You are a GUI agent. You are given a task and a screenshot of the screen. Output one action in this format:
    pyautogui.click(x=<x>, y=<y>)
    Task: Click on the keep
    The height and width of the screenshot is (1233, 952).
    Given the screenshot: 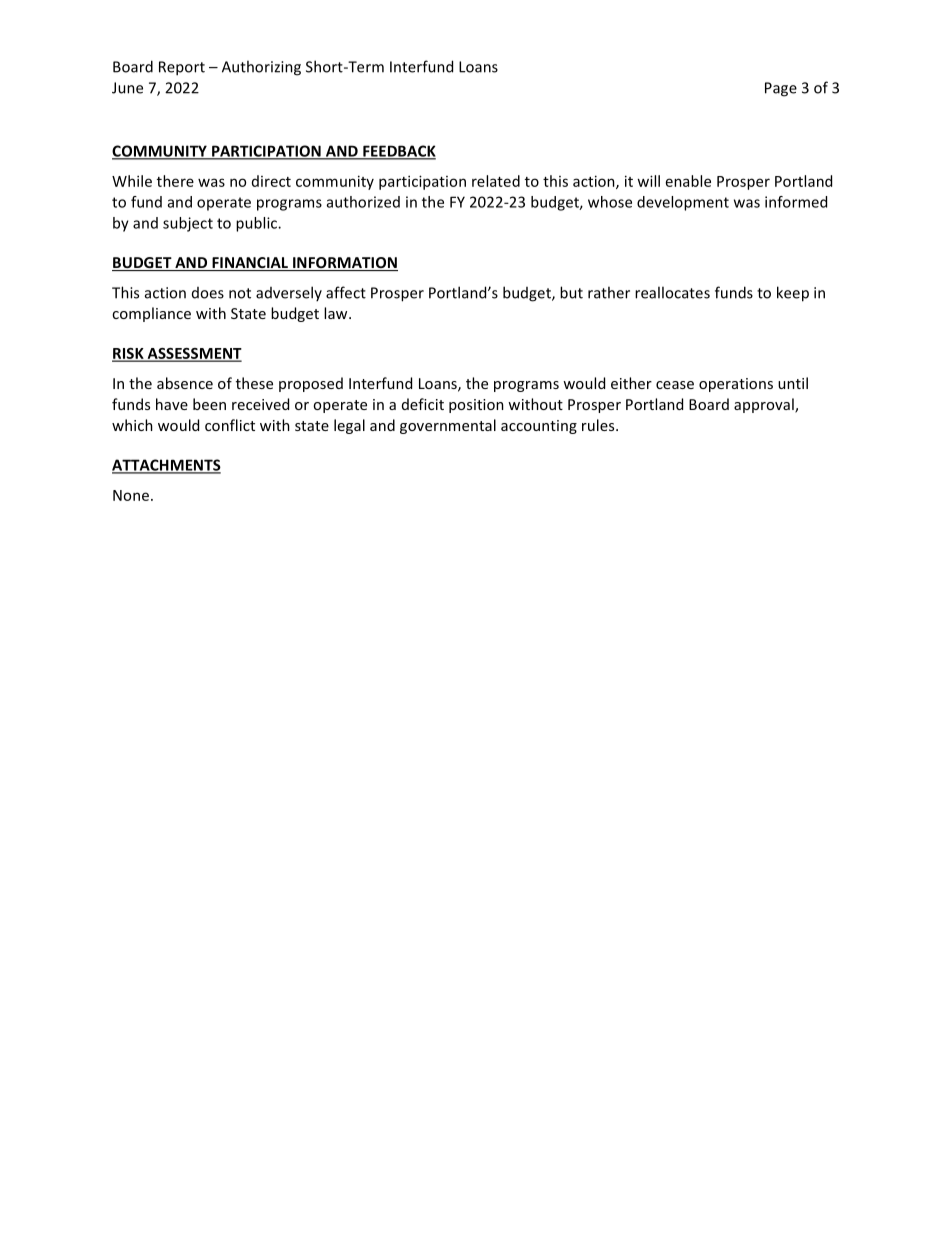 What is the action you would take?
    pyautogui.click(x=793, y=294)
